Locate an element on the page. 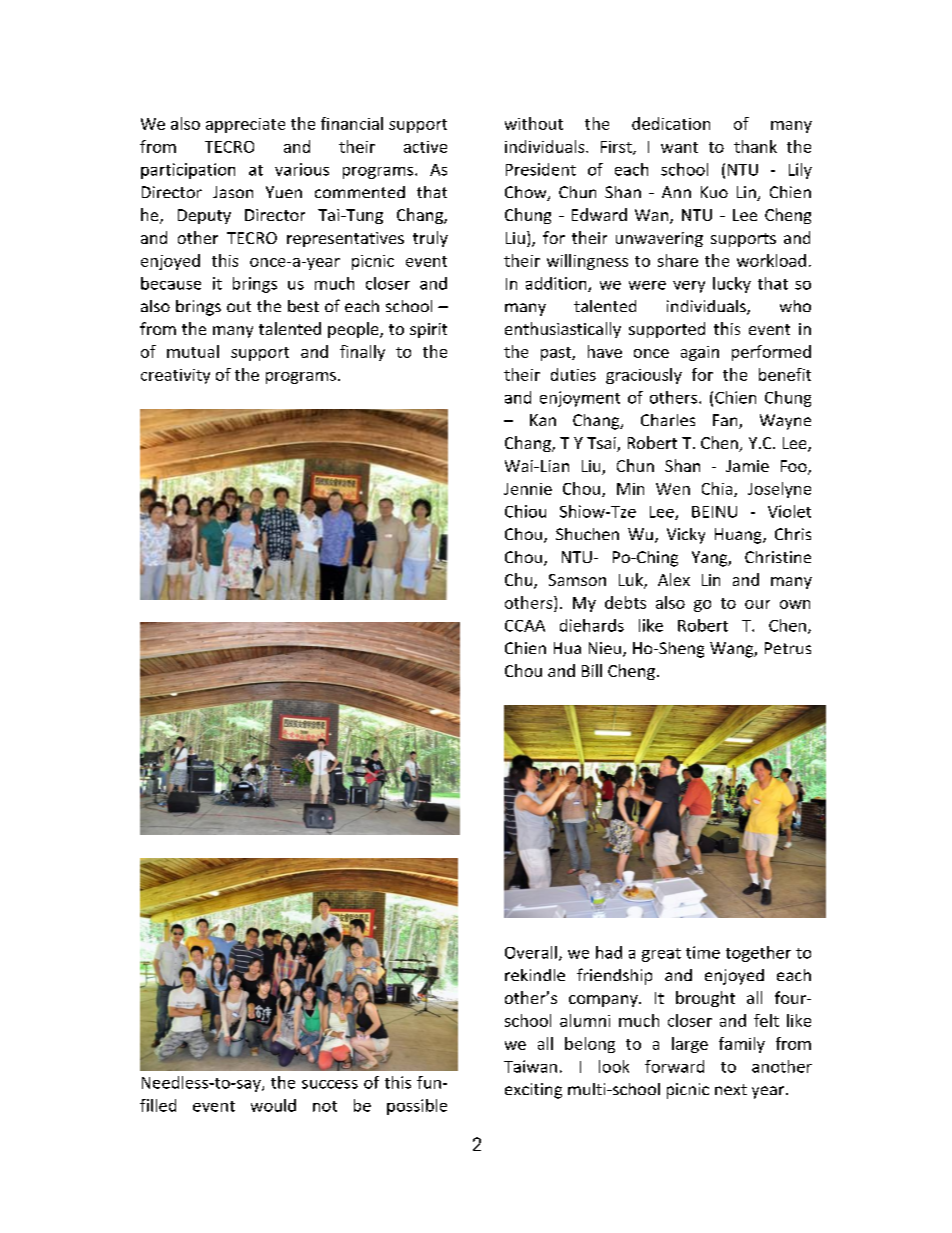  rekindle is located at coordinates (535, 975).
